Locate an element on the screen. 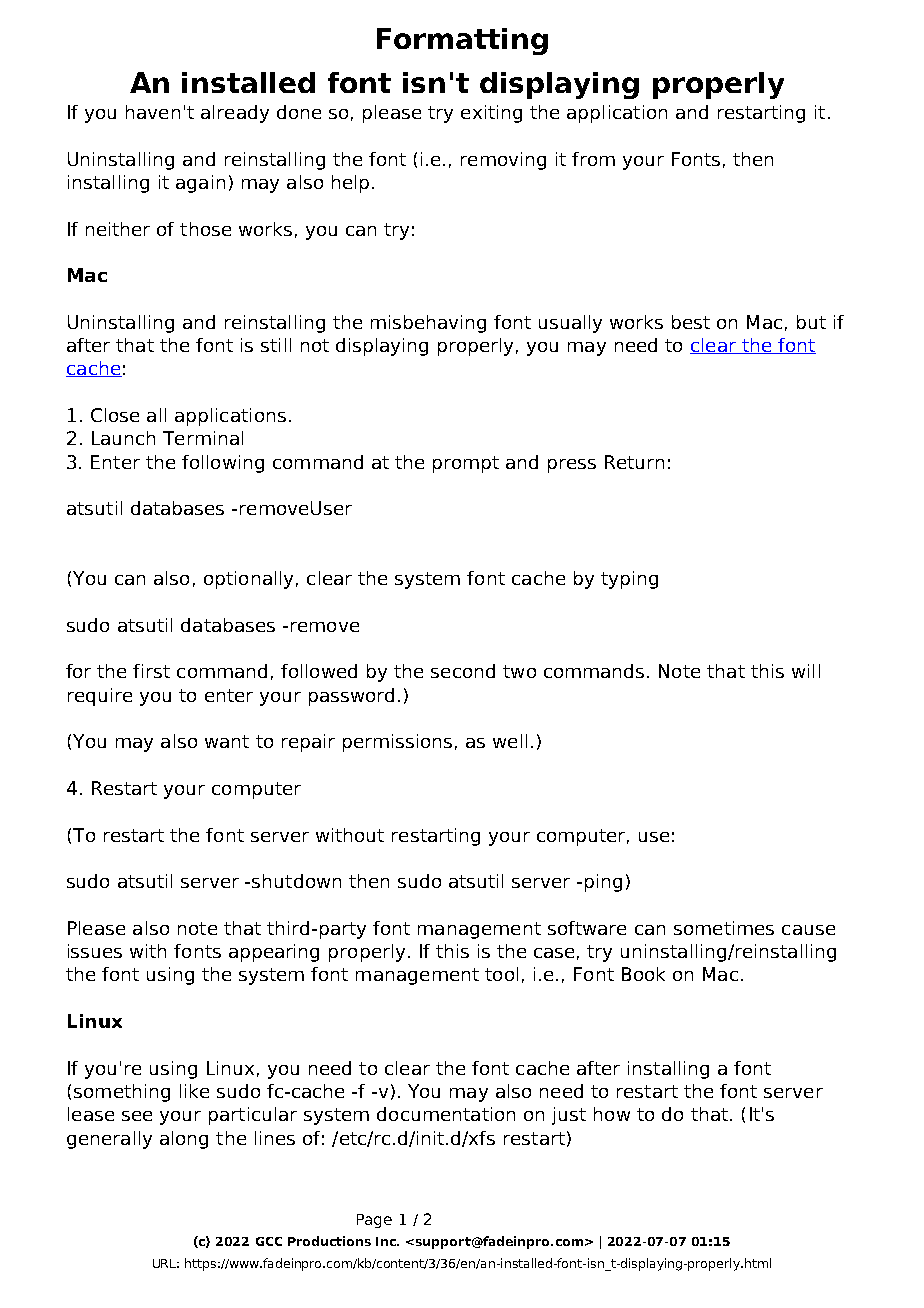 The image size is (924, 1308). from is located at coordinates (593, 159).
